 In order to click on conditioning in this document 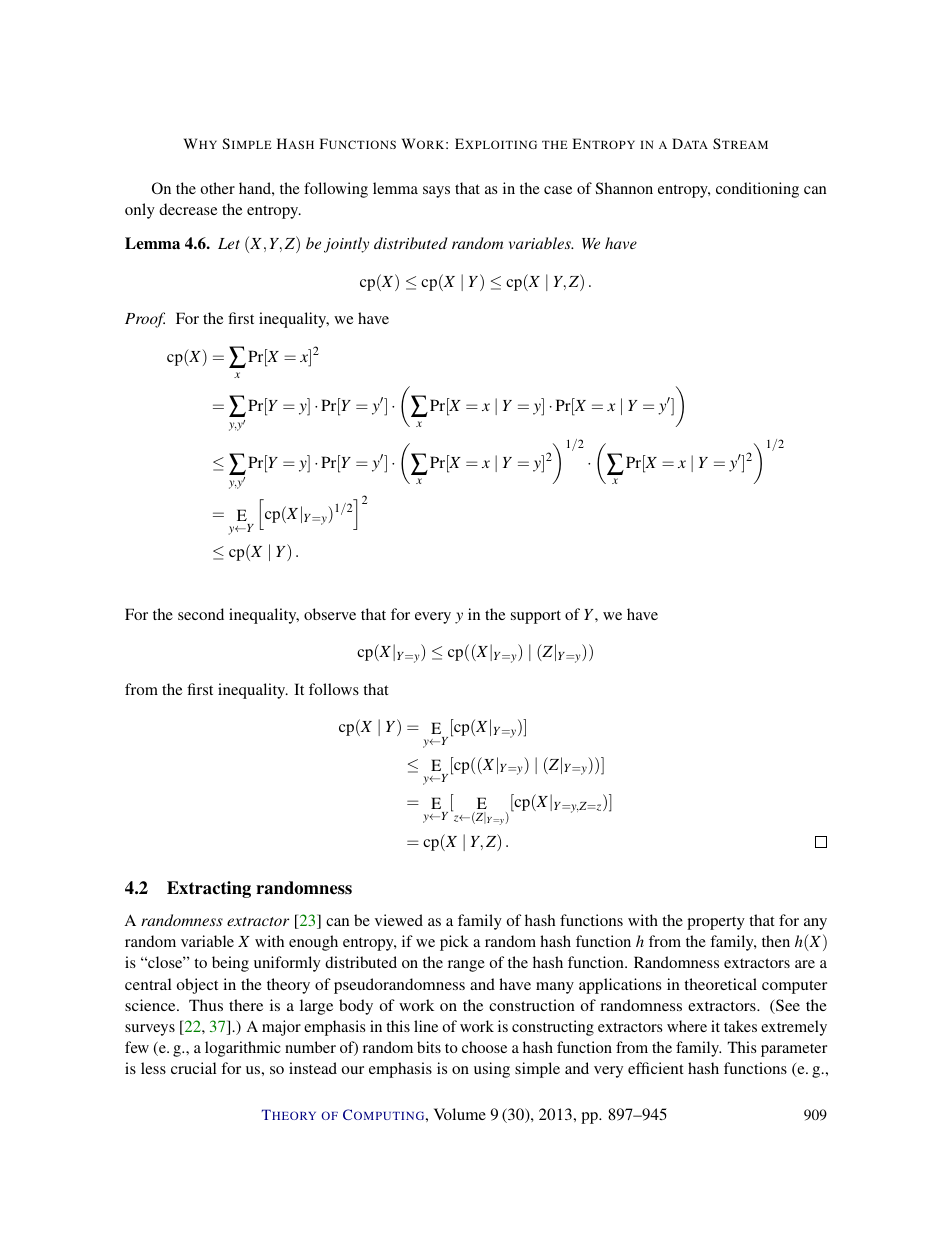, I will do `click(757, 190)`.
